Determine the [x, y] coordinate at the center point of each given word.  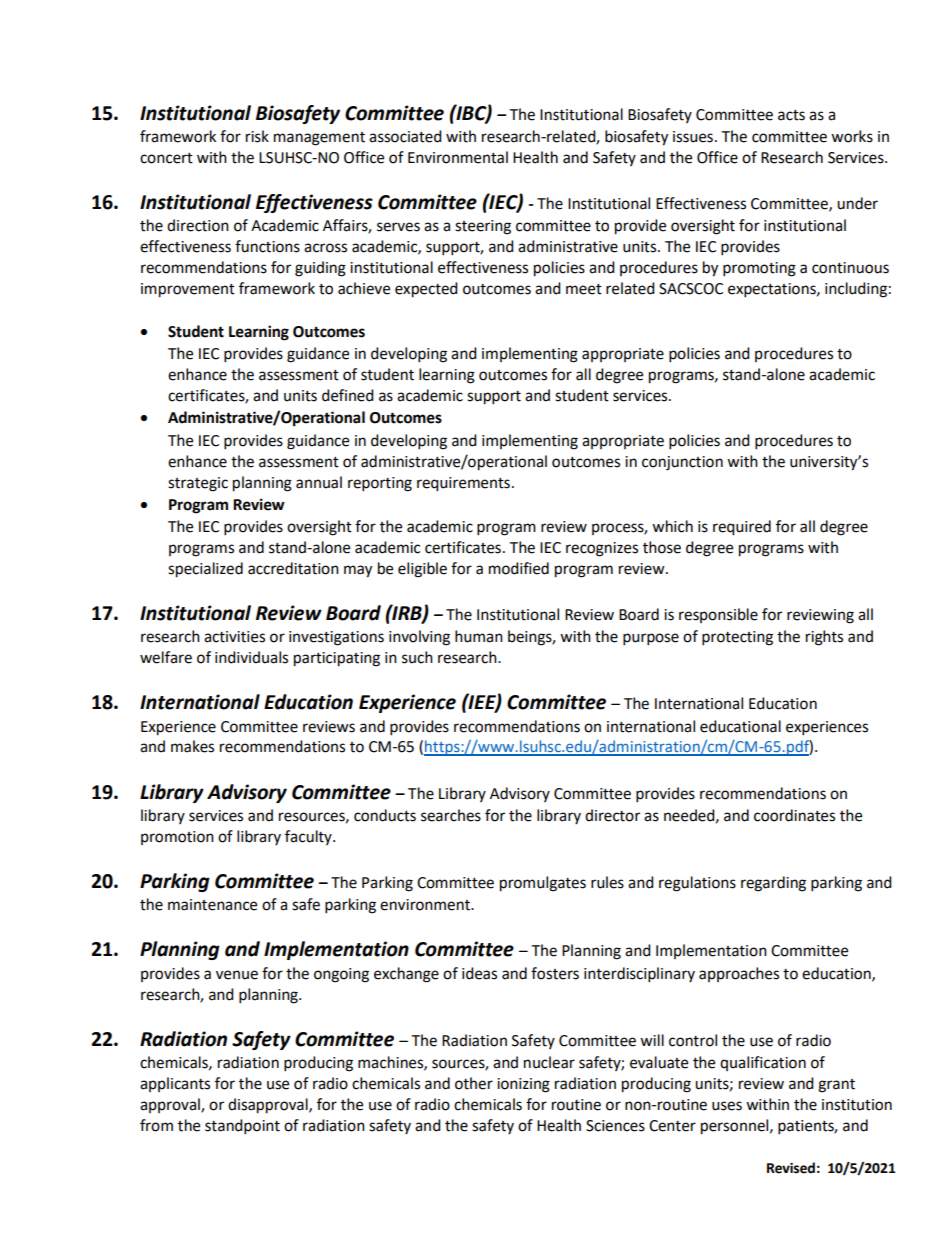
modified [519, 568]
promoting [759, 269]
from [156, 1125]
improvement [188, 290]
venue [237, 975]
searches [451, 815]
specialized [205, 570]
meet [584, 289]
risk [257, 136]
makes [192, 746]
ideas [479, 973]
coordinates [794, 815]
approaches [739, 974]
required [742, 528]
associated [405, 136]
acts [791, 115]
